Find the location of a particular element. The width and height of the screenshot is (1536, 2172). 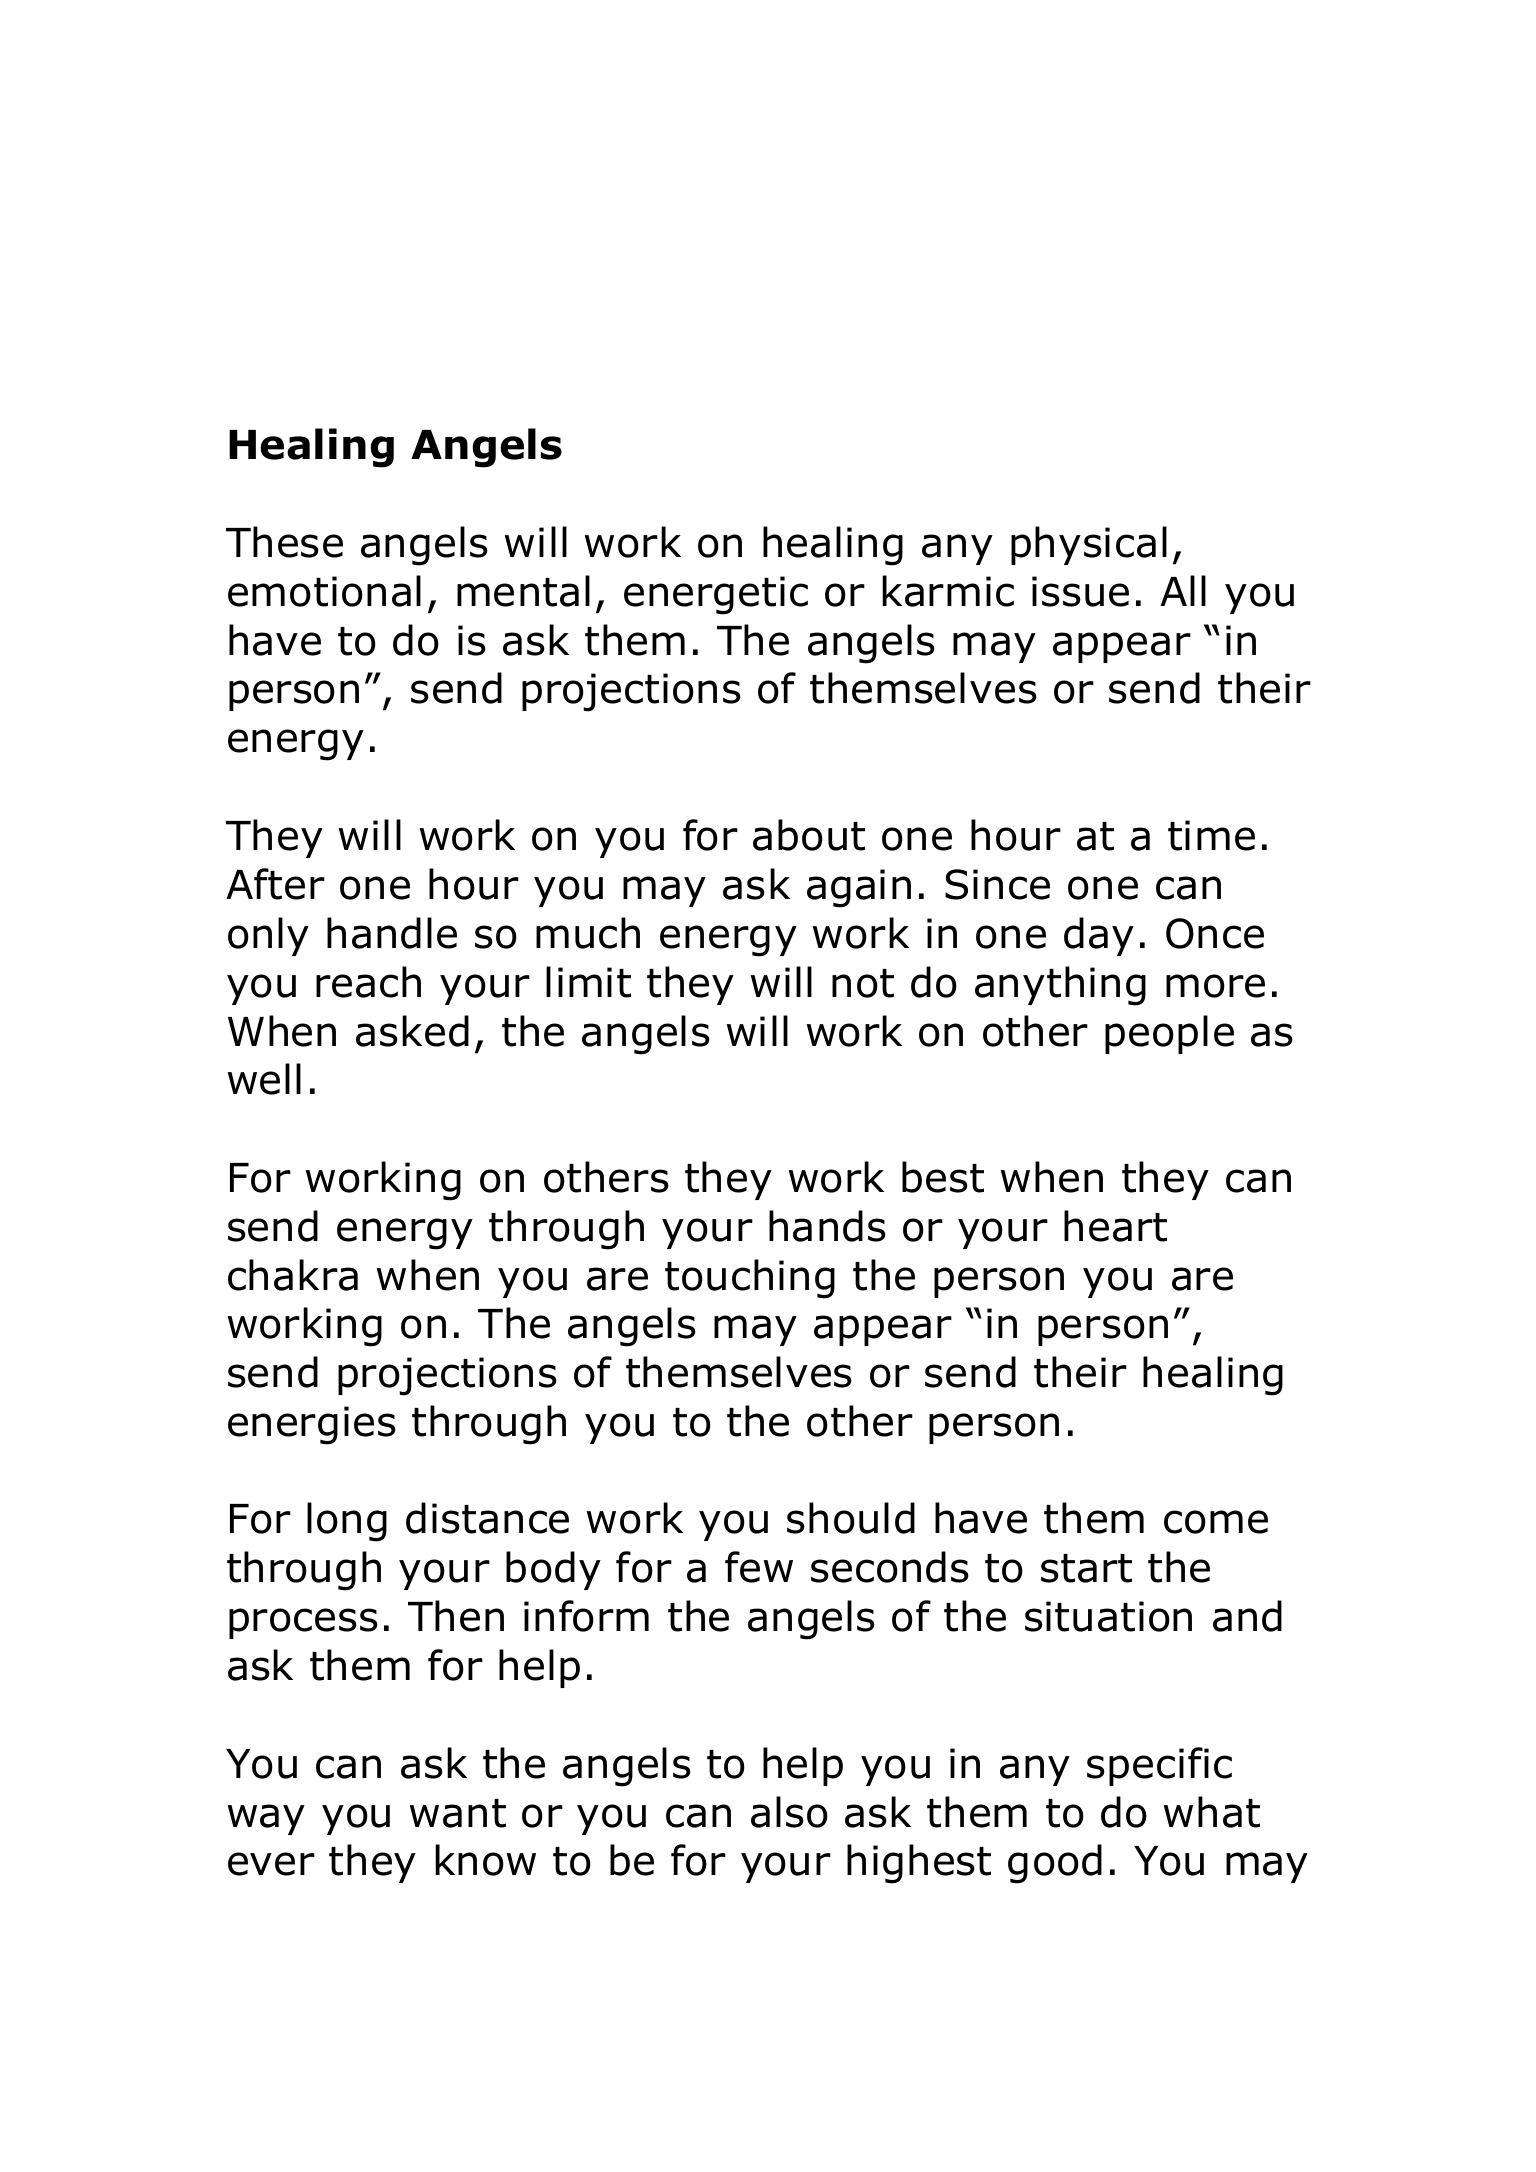

chakra is located at coordinates (293, 1275).
